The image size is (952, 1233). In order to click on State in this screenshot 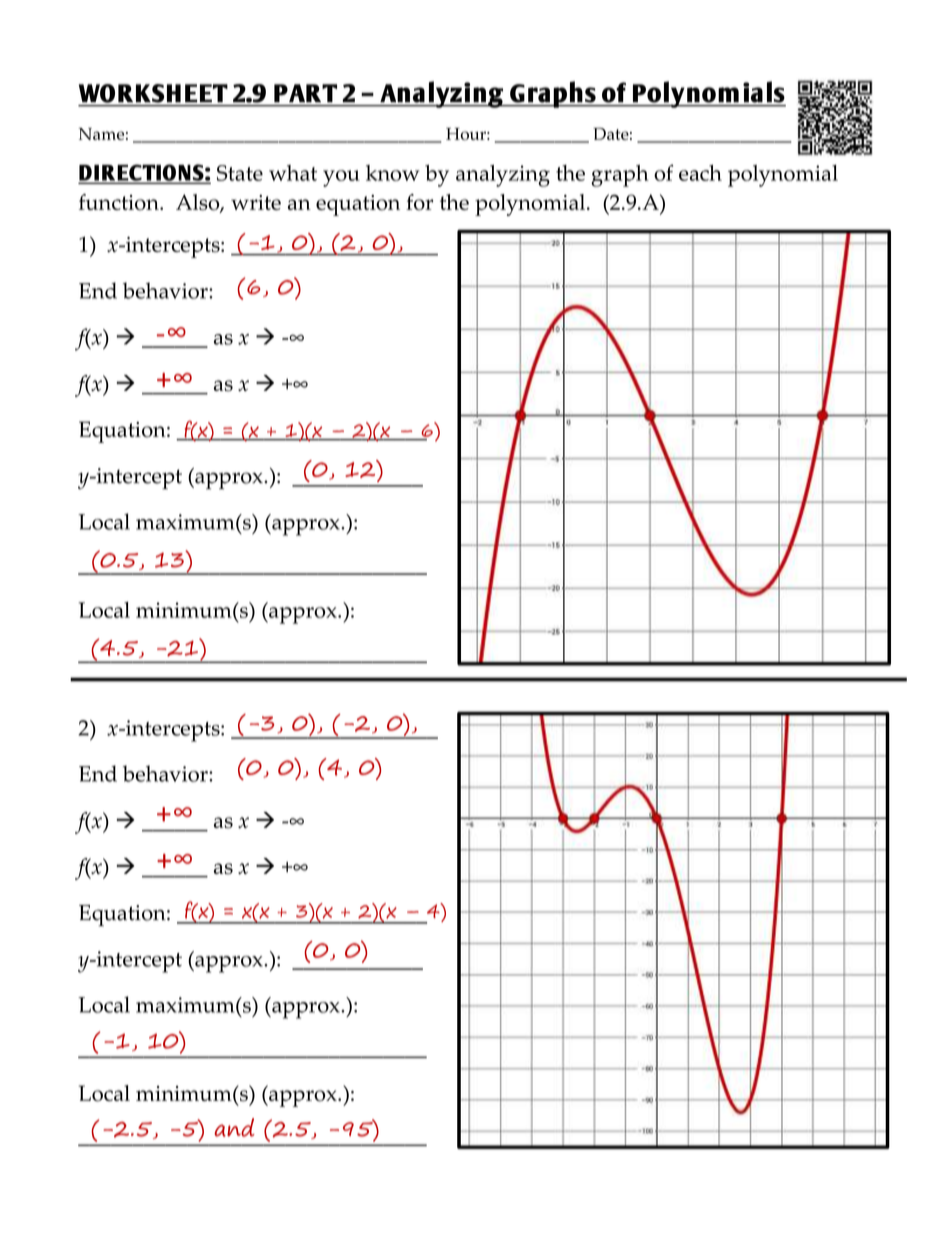, I will do `click(240, 173)`.
